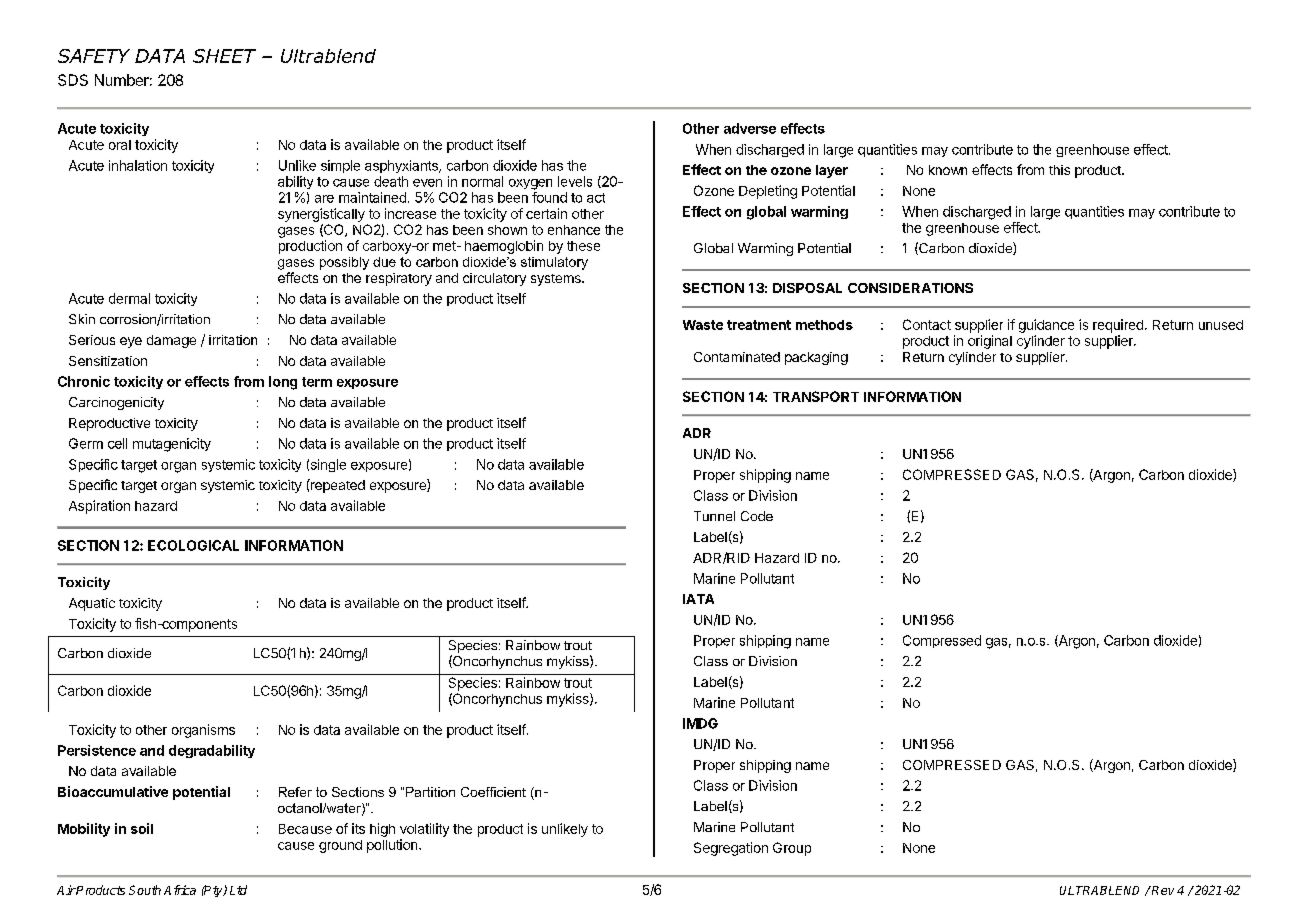 The height and width of the screenshot is (924, 1308). What do you see at coordinates (757, 516) in the screenshot?
I see `Code` at bounding box center [757, 516].
